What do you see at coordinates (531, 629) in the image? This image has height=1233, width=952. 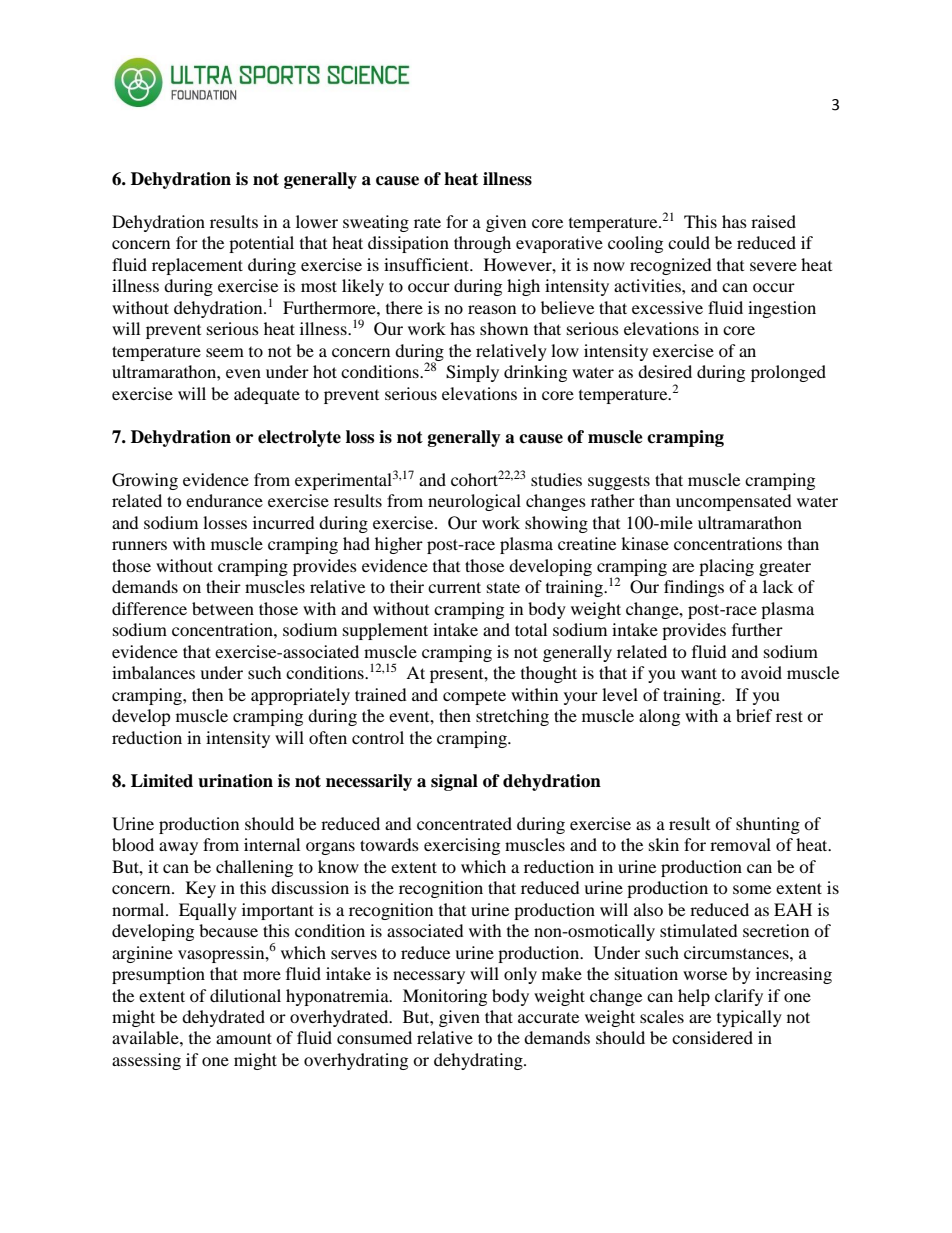 I see `total` at bounding box center [531, 629].
